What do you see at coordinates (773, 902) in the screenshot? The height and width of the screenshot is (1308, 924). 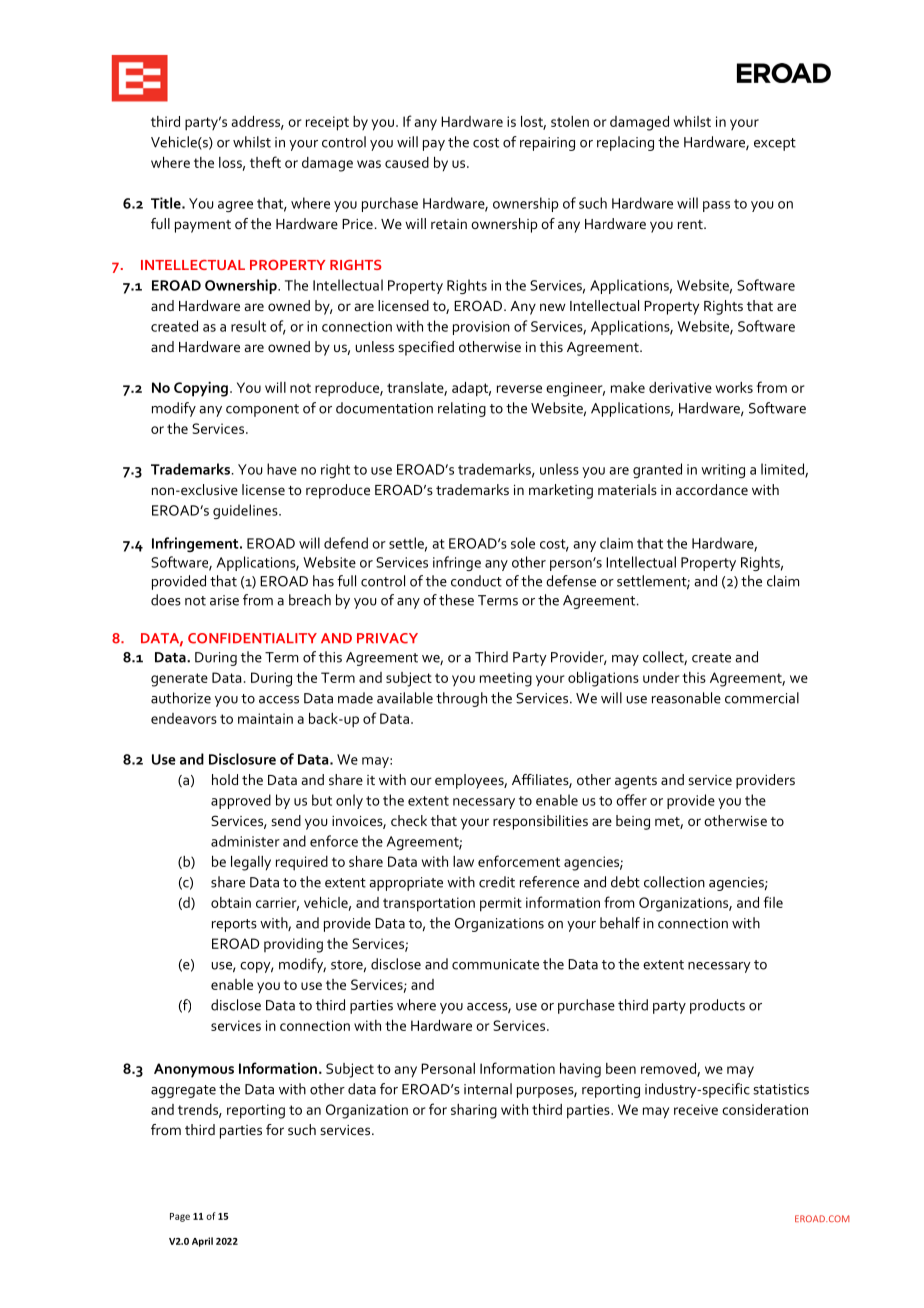 I see `file` at bounding box center [773, 902].
